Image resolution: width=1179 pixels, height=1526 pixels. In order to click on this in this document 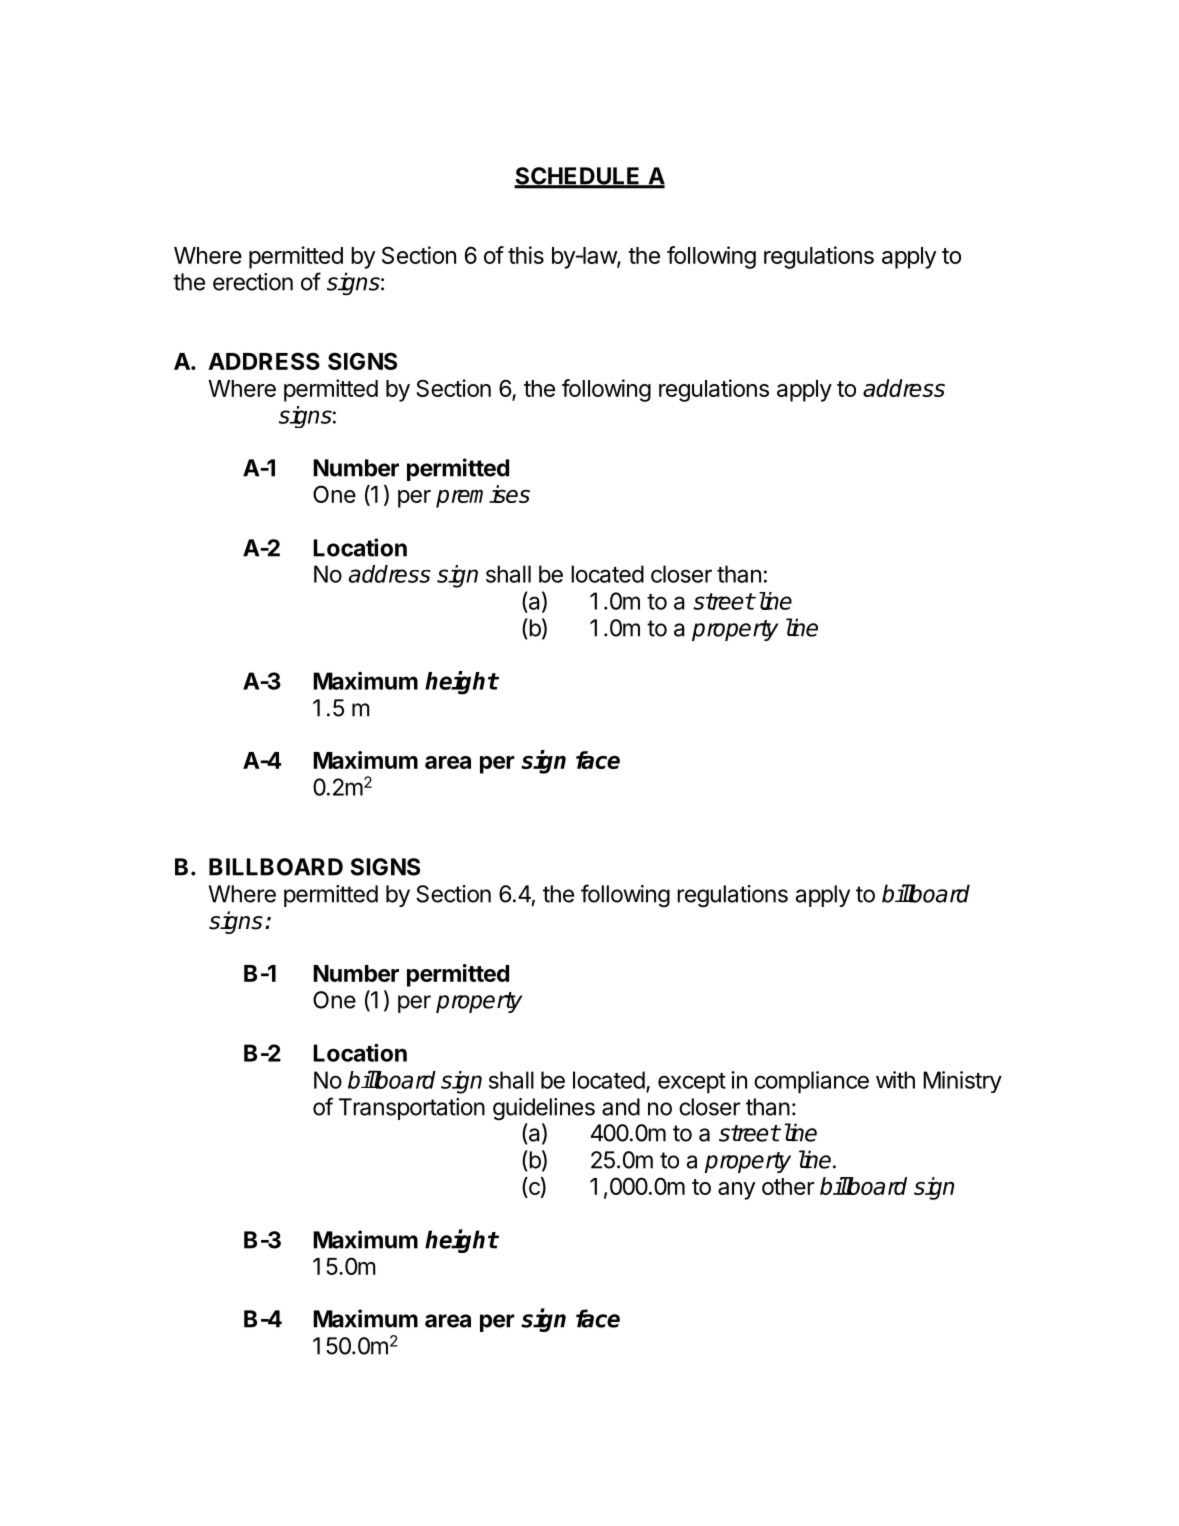, I will do `click(526, 255)`.
